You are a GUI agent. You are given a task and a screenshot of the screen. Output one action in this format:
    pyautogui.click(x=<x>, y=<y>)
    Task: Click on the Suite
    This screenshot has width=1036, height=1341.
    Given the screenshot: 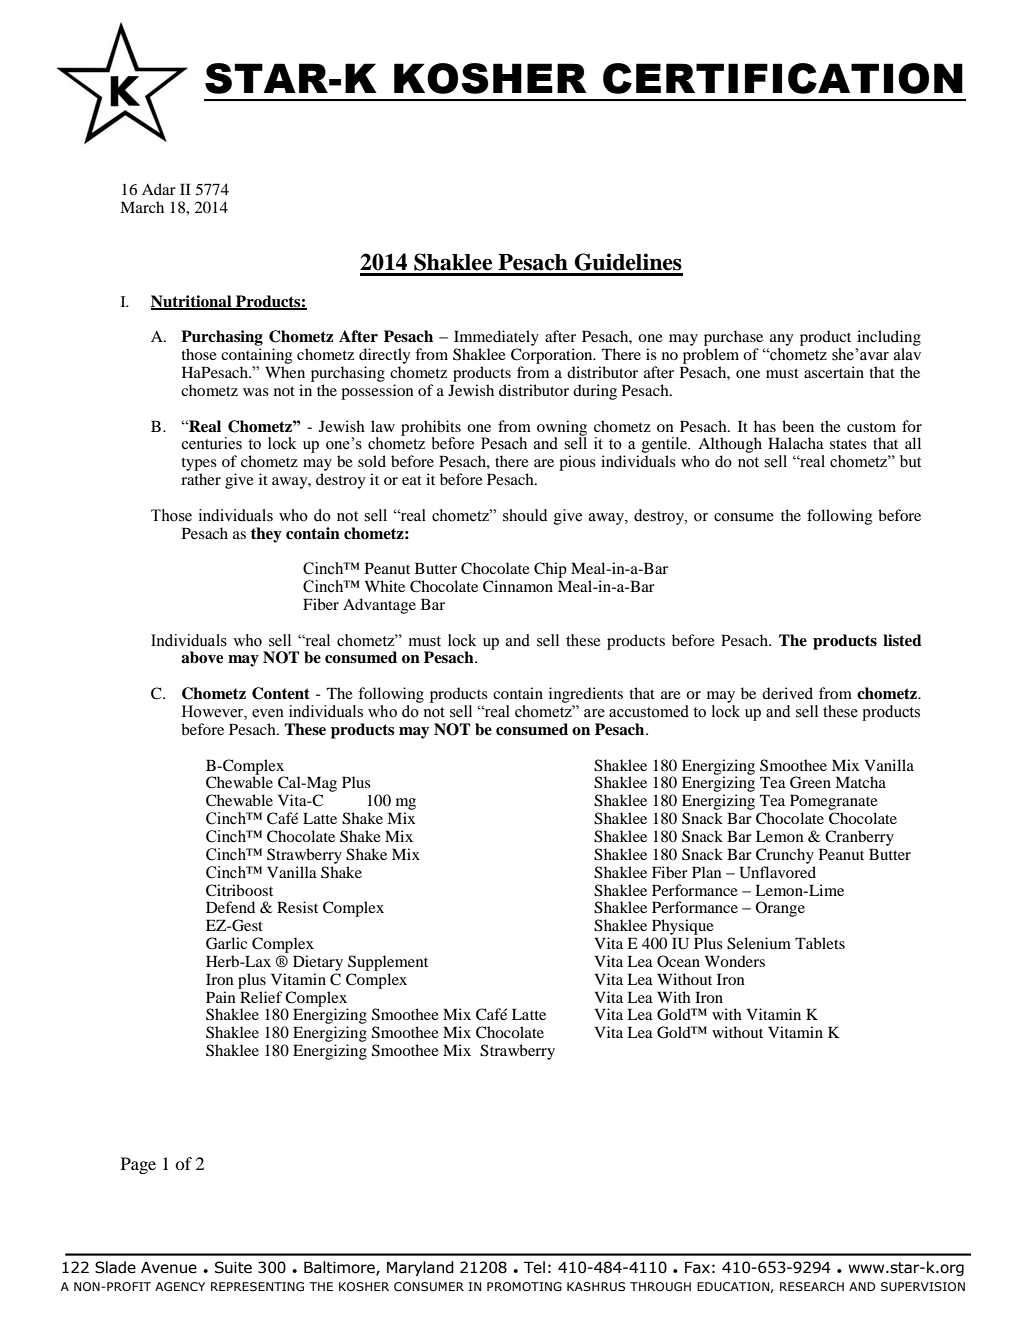 What is the action you would take?
    pyautogui.click(x=233, y=1267)
